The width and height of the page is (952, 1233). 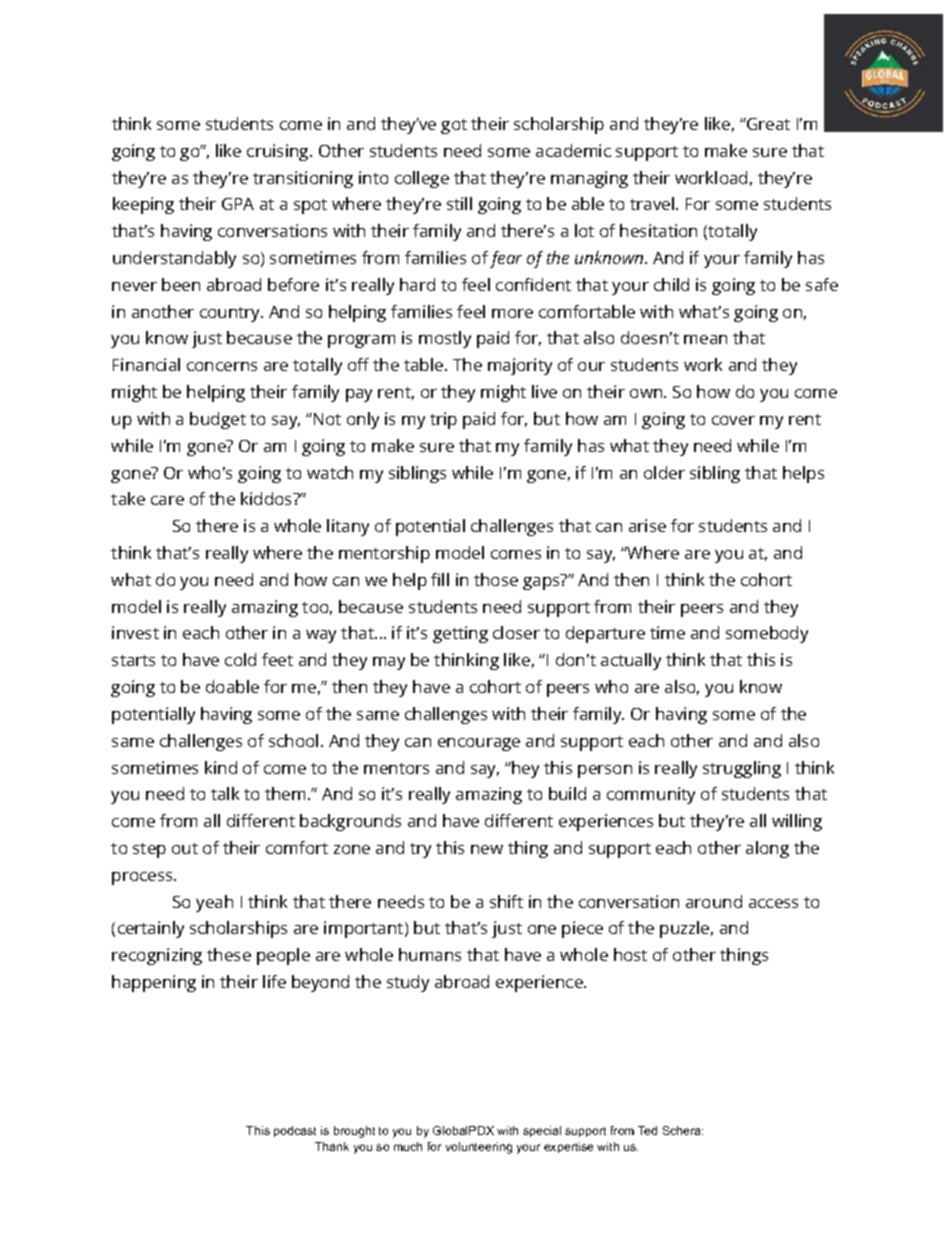 I want to click on Great, so click(x=767, y=124).
